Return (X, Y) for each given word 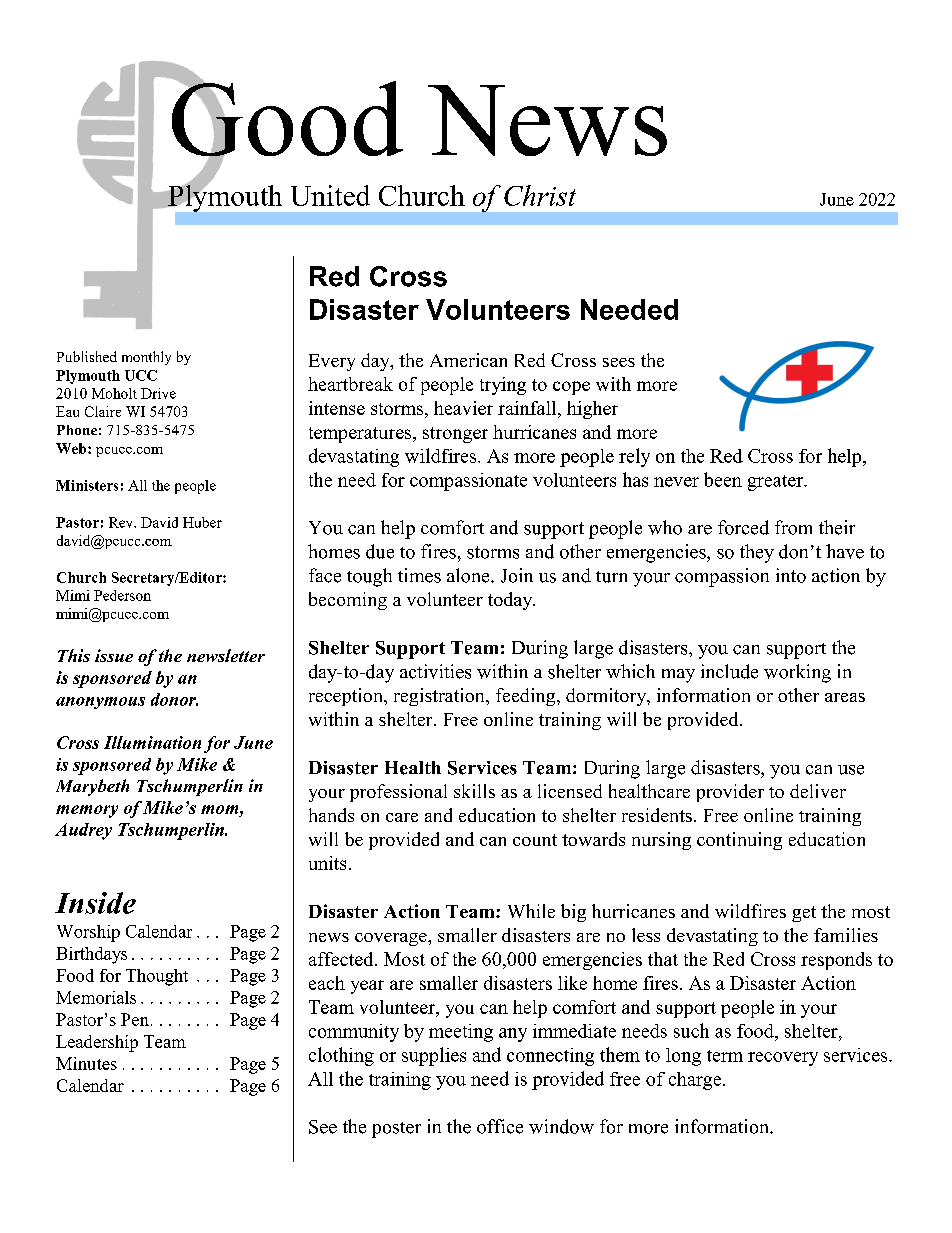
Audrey (83, 831)
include (729, 671)
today (511, 601)
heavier (463, 408)
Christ (540, 195)
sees (619, 362)
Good (287, 119)
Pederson (122, 595)
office (500, 1126)
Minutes (86, 1063)
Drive (158, 393)
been (723, 479)
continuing (739, 841)
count (535, 840)
